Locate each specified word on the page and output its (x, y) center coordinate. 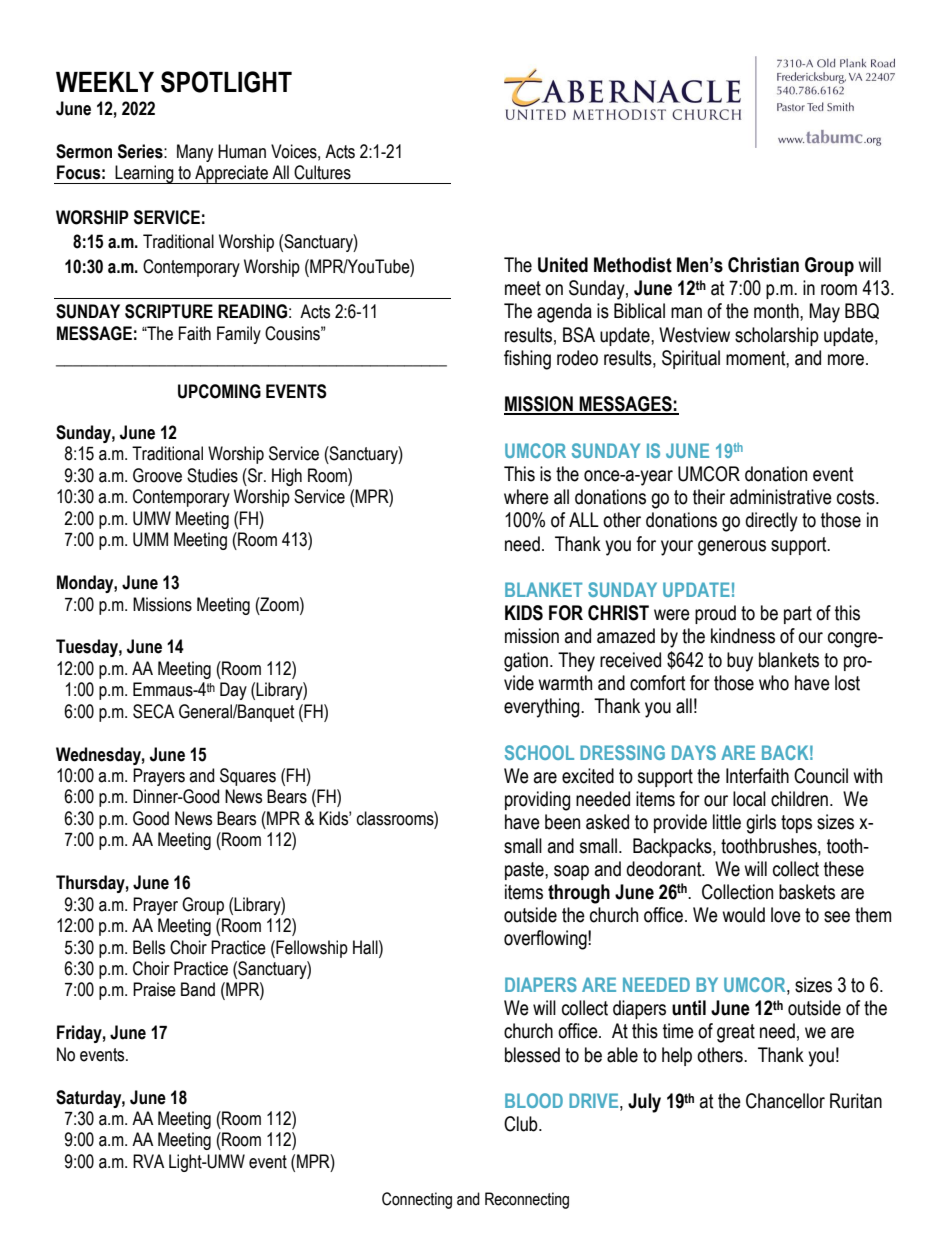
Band (198, 989)
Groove (157, 475)
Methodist (633, 265)
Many (195, 153)
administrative (781, 497)
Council (821, 776)
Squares (248, 777)
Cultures (322, 172)
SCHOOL (539, 752)
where (526, 497)
